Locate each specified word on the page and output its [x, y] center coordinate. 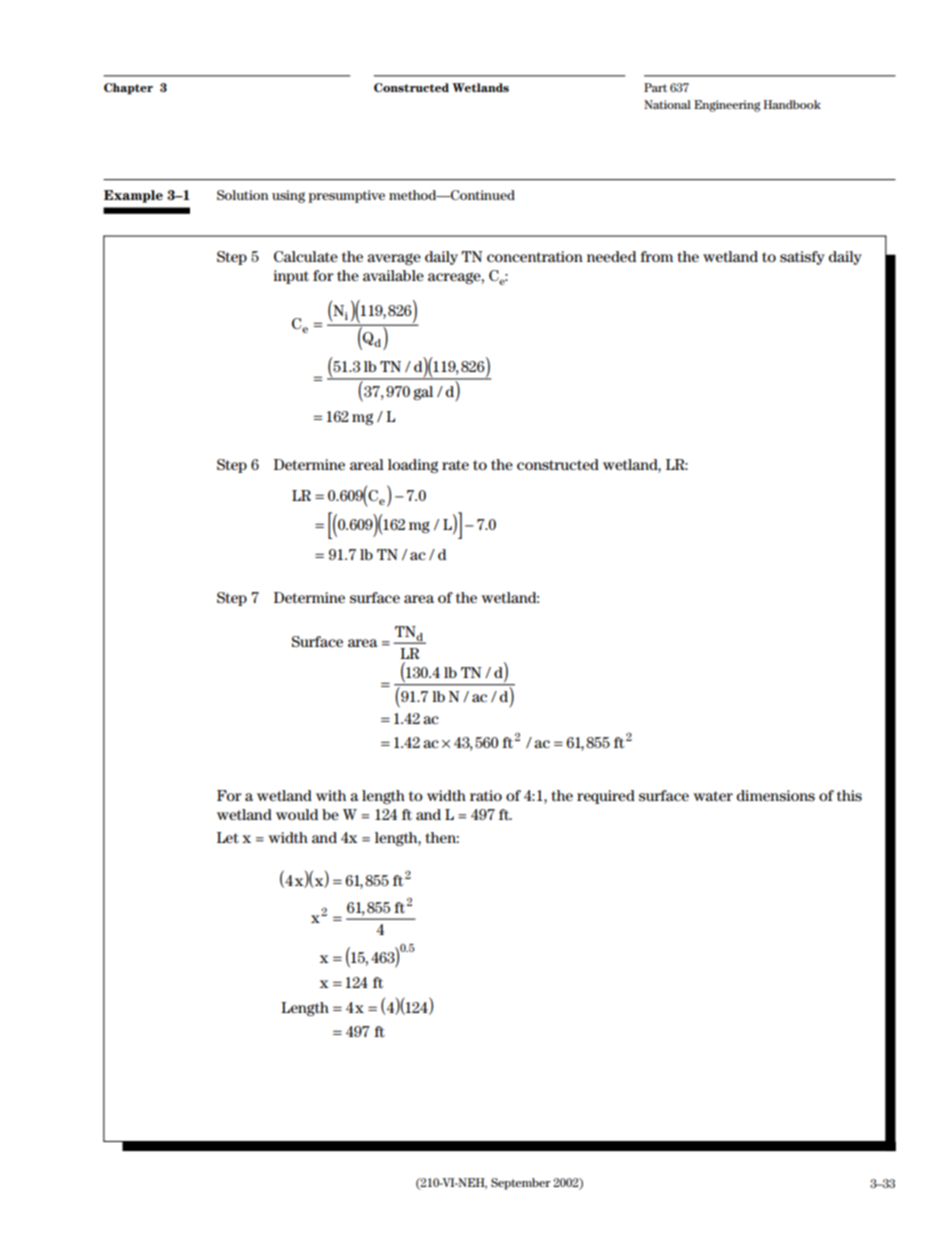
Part [655, 87]
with [331, 795]
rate [455, 465]
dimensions [775, 795]
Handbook [792, 104]
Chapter [128, 89]
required [606, 797]
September [521, 1184]
